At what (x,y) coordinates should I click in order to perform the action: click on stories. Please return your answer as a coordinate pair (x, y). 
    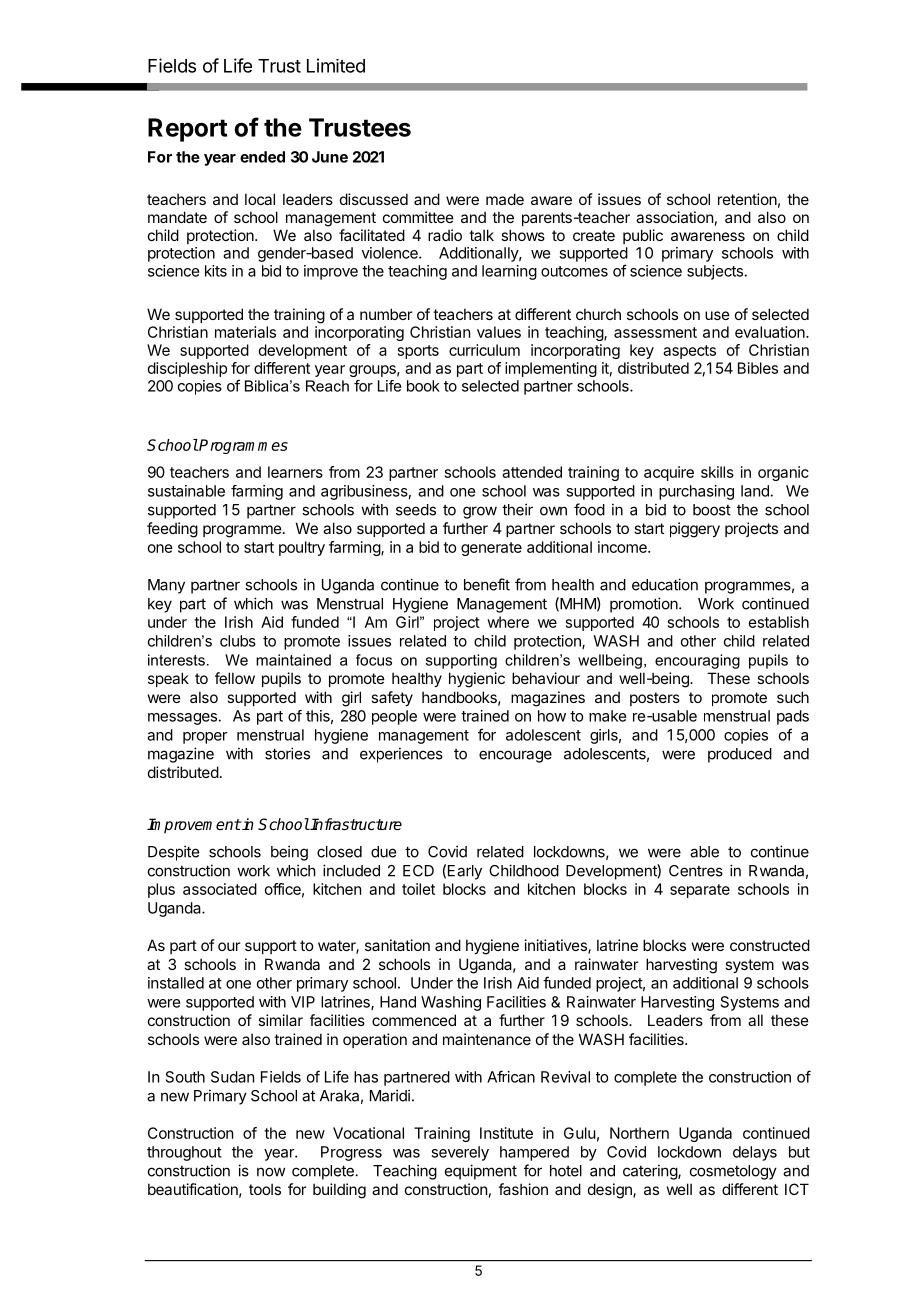
    Looking at the image, I should click on (287, 753).
